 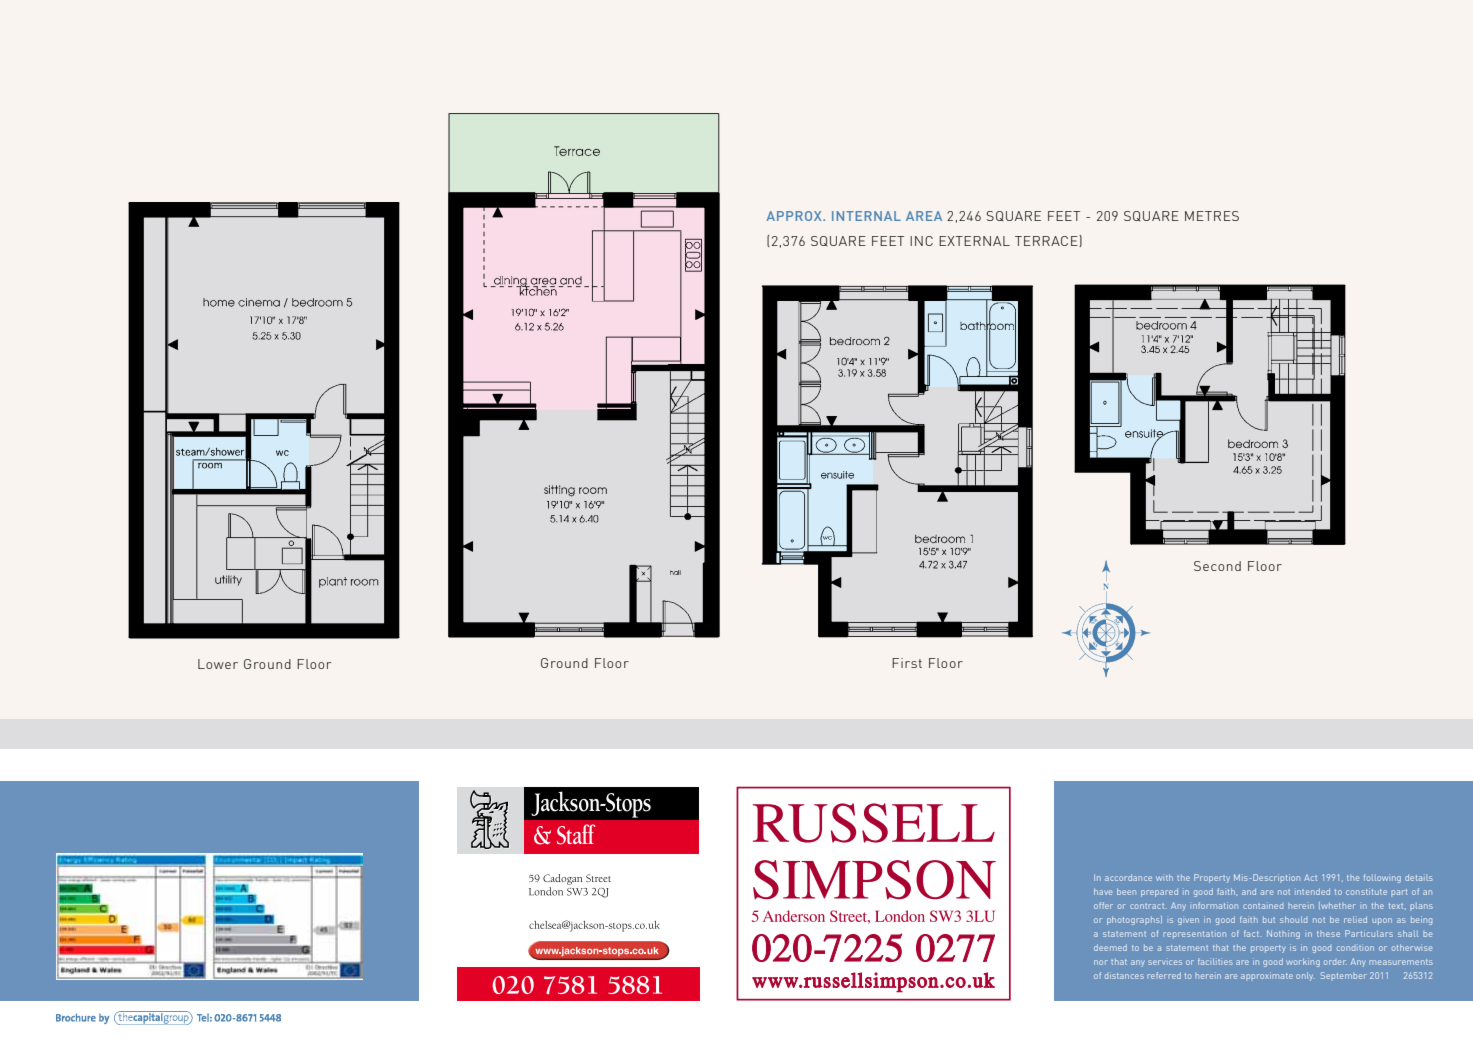 What do you see at coordinates (1110, 947) in the screenshot?
I see `deemed` at bounding box center [1110, 947].
